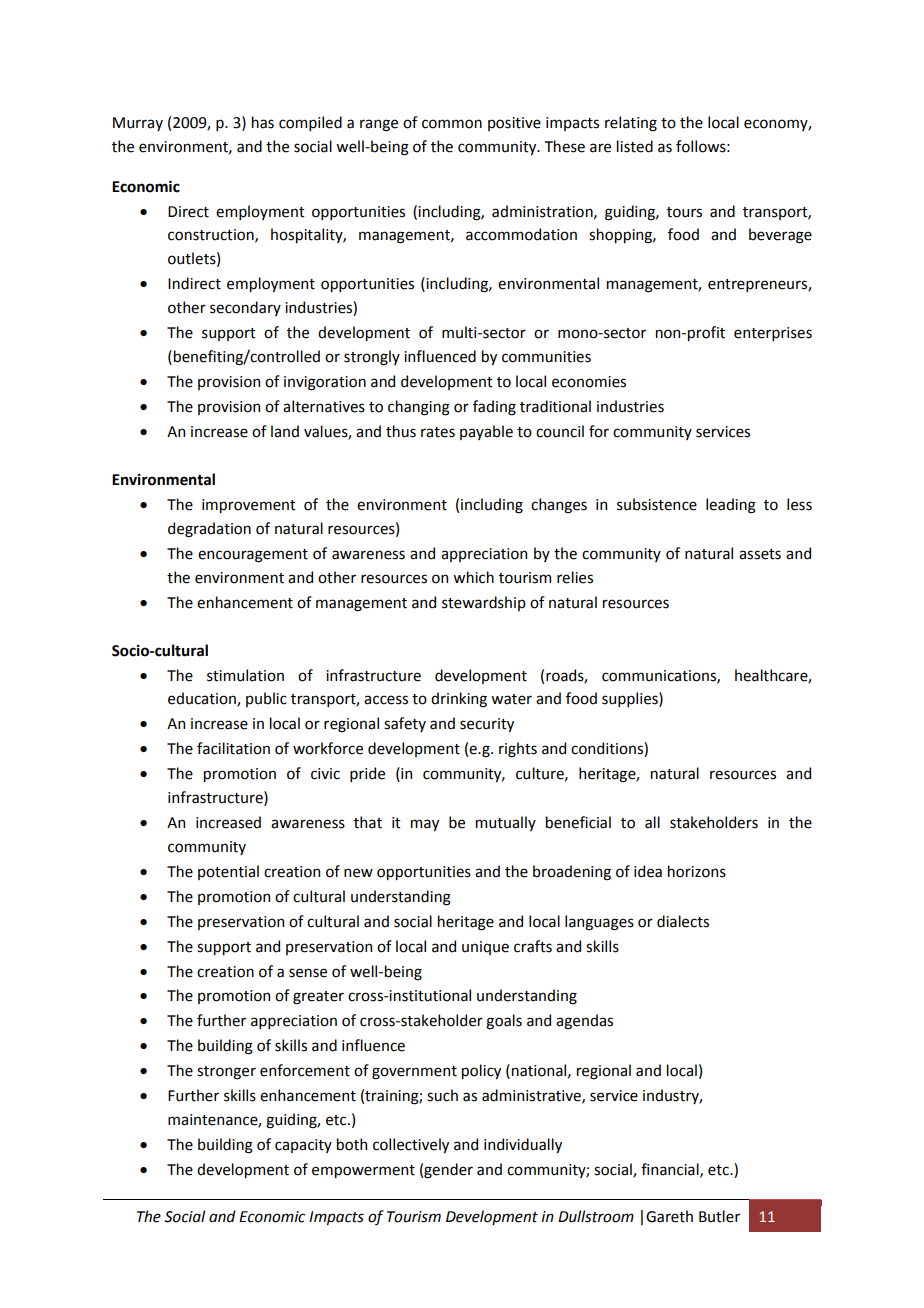 This screenshot has width=924, height=1308. I want to click on stimulation, so click(245, 675).
